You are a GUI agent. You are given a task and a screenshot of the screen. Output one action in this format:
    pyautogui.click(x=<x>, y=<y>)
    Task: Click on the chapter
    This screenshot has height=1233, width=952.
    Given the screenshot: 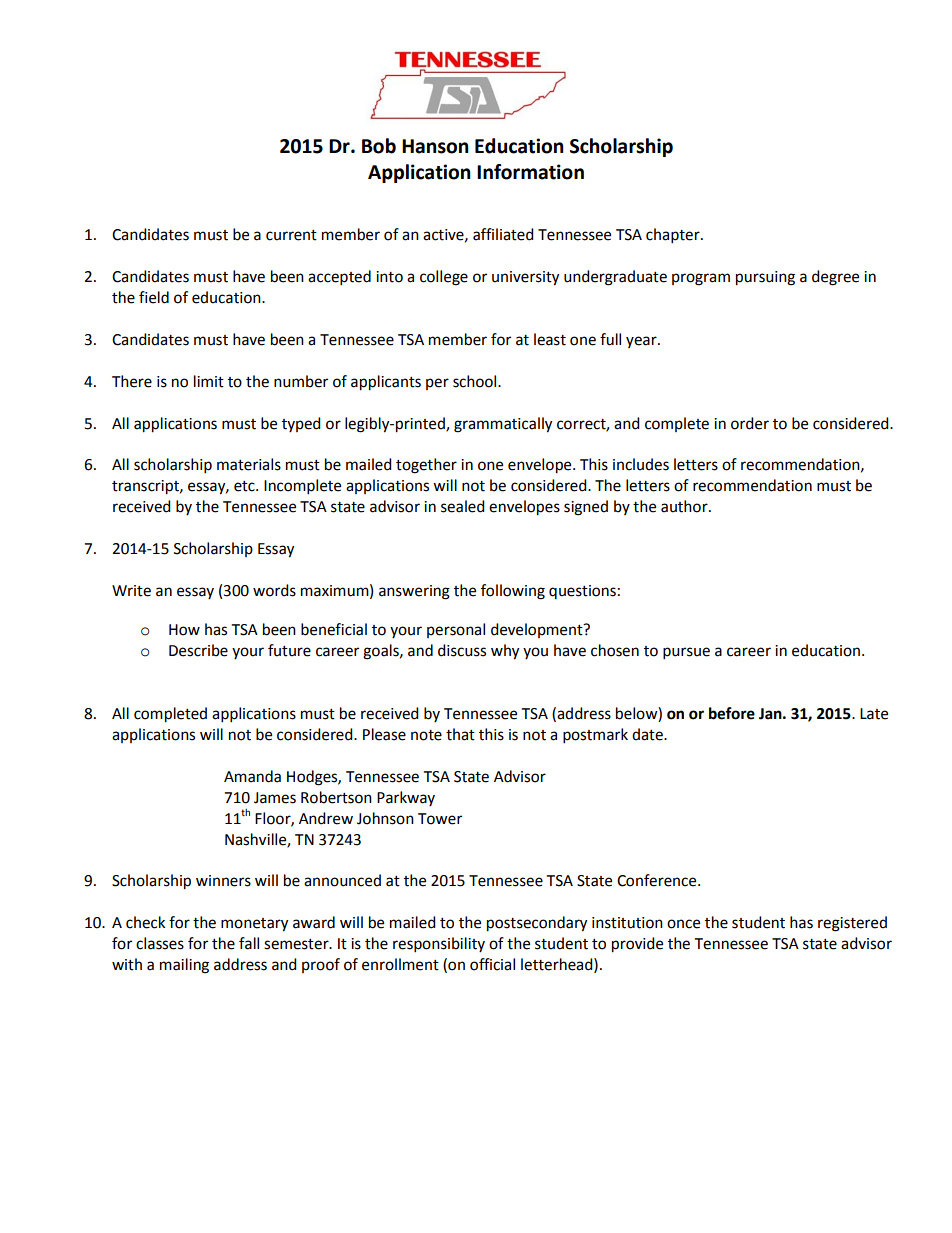 What is the action you would take?
    pyautogui.click(x=674, y=236)
